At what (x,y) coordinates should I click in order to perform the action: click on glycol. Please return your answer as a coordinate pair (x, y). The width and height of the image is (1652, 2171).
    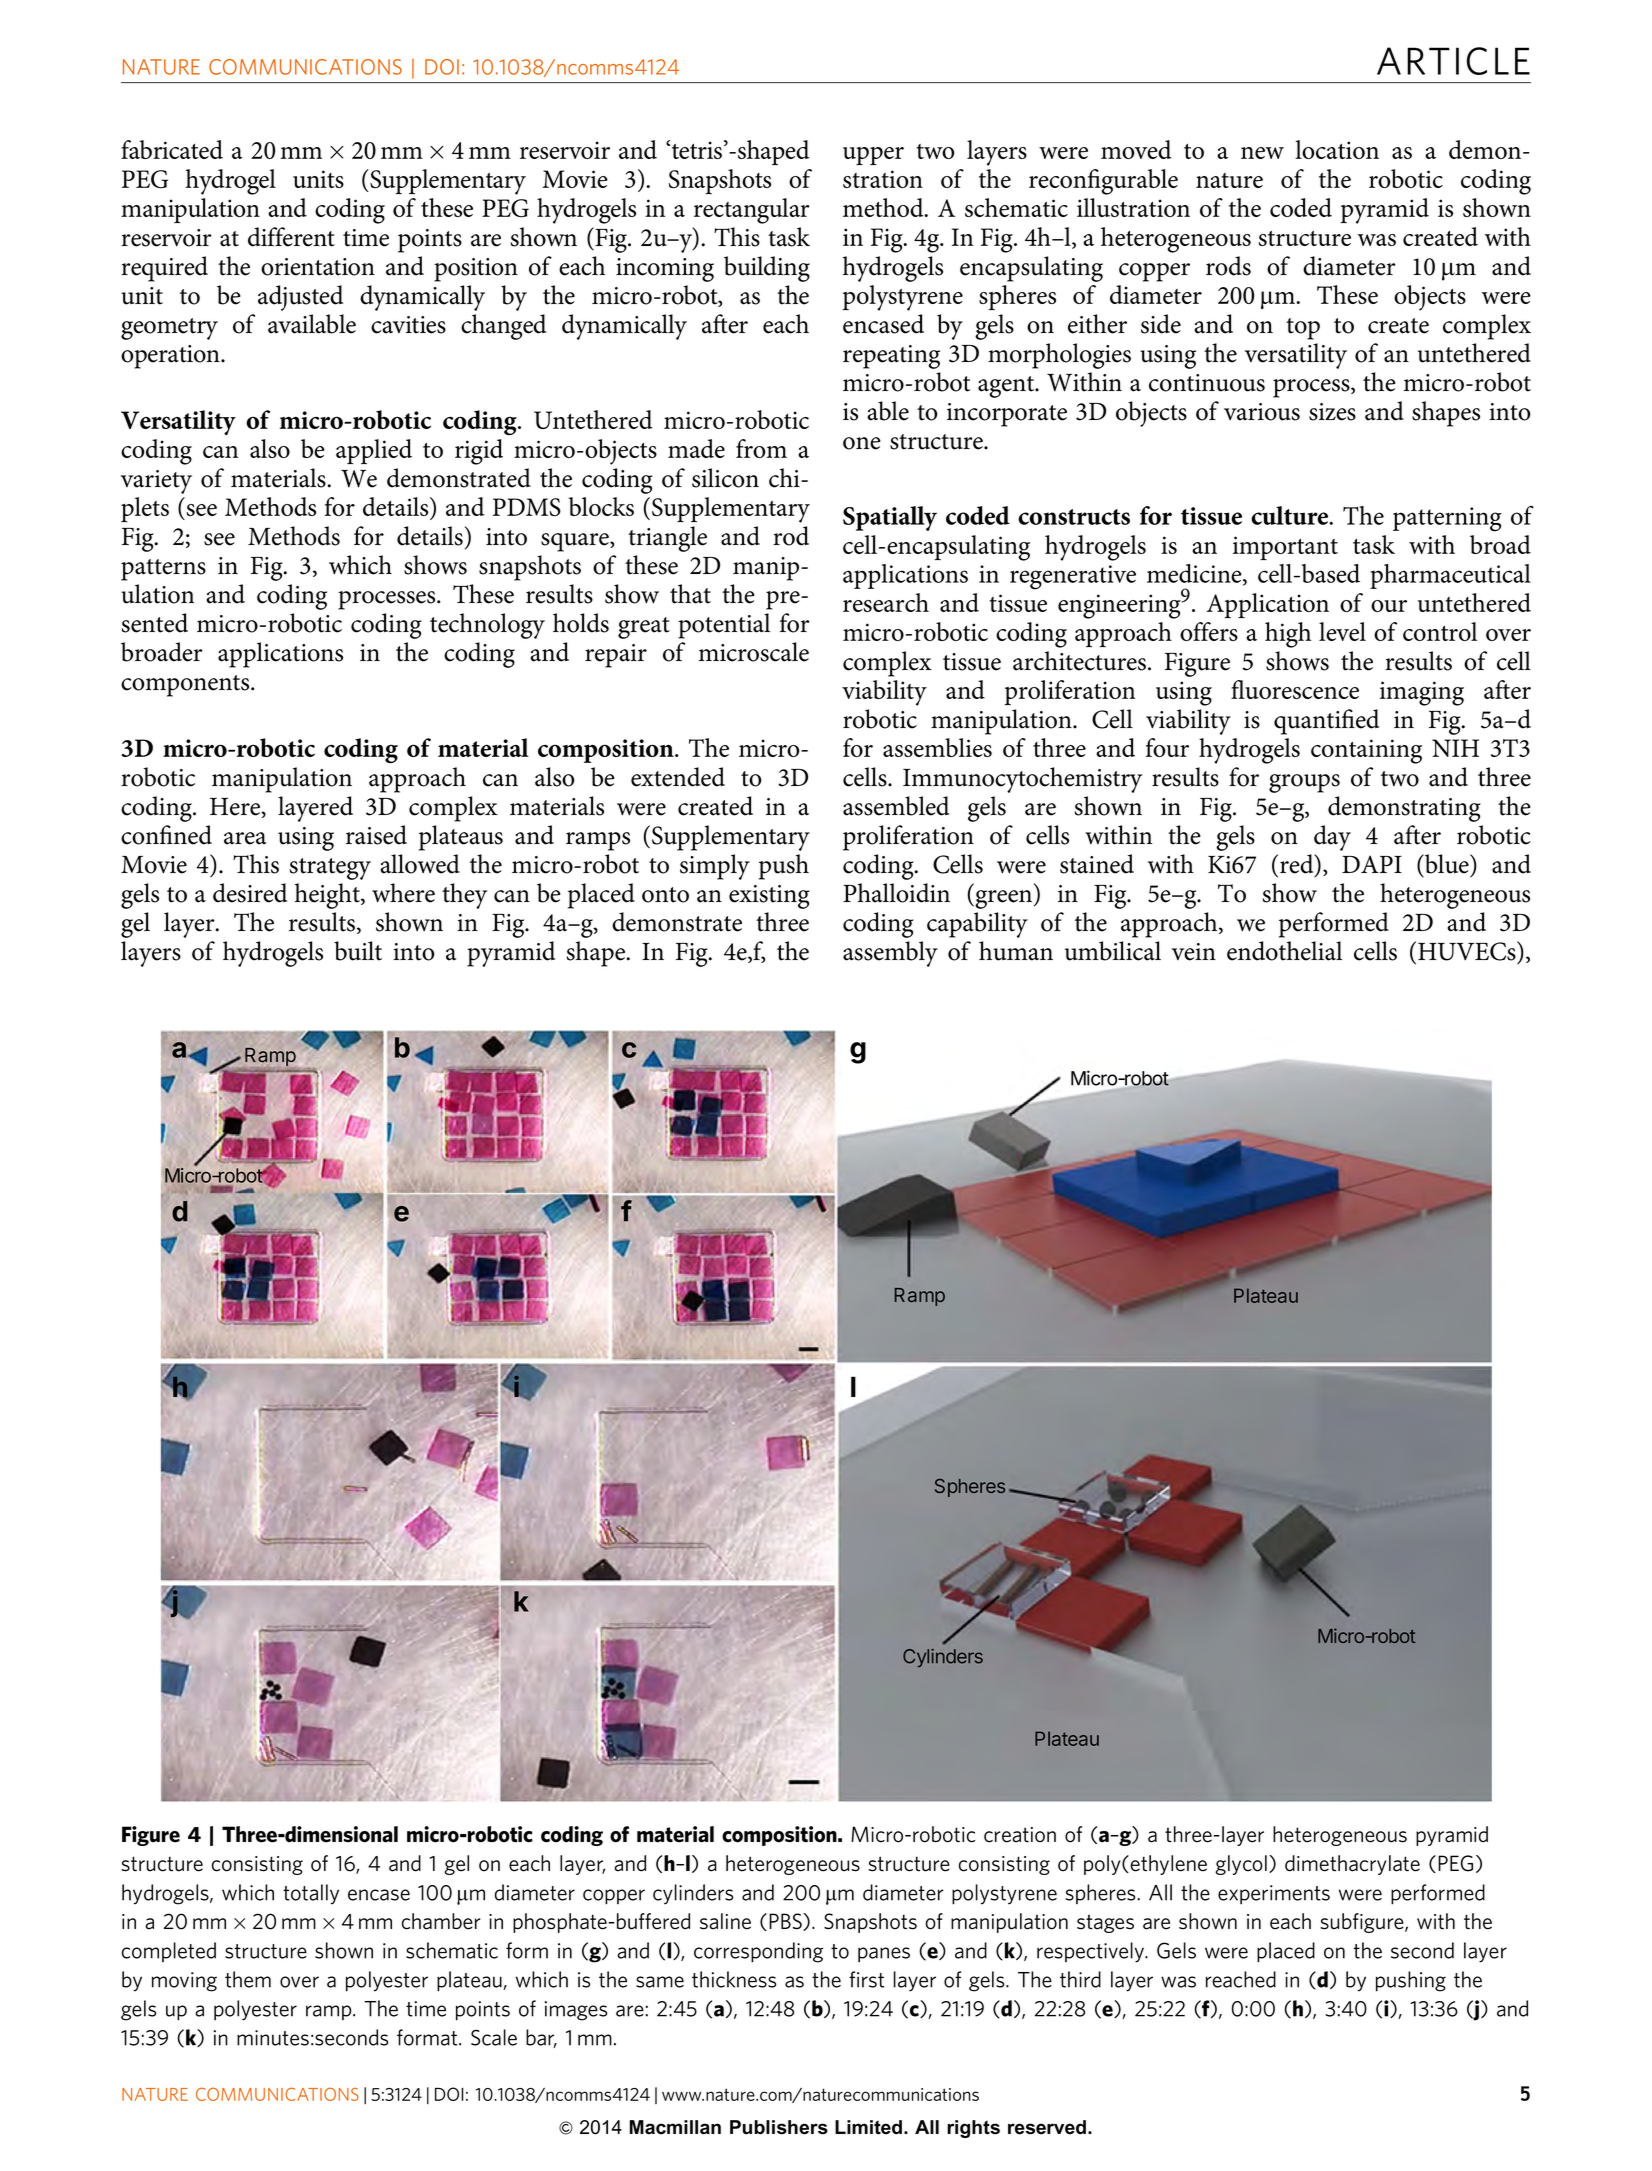
    Looking at the image, I should click on (1241, 1865).
